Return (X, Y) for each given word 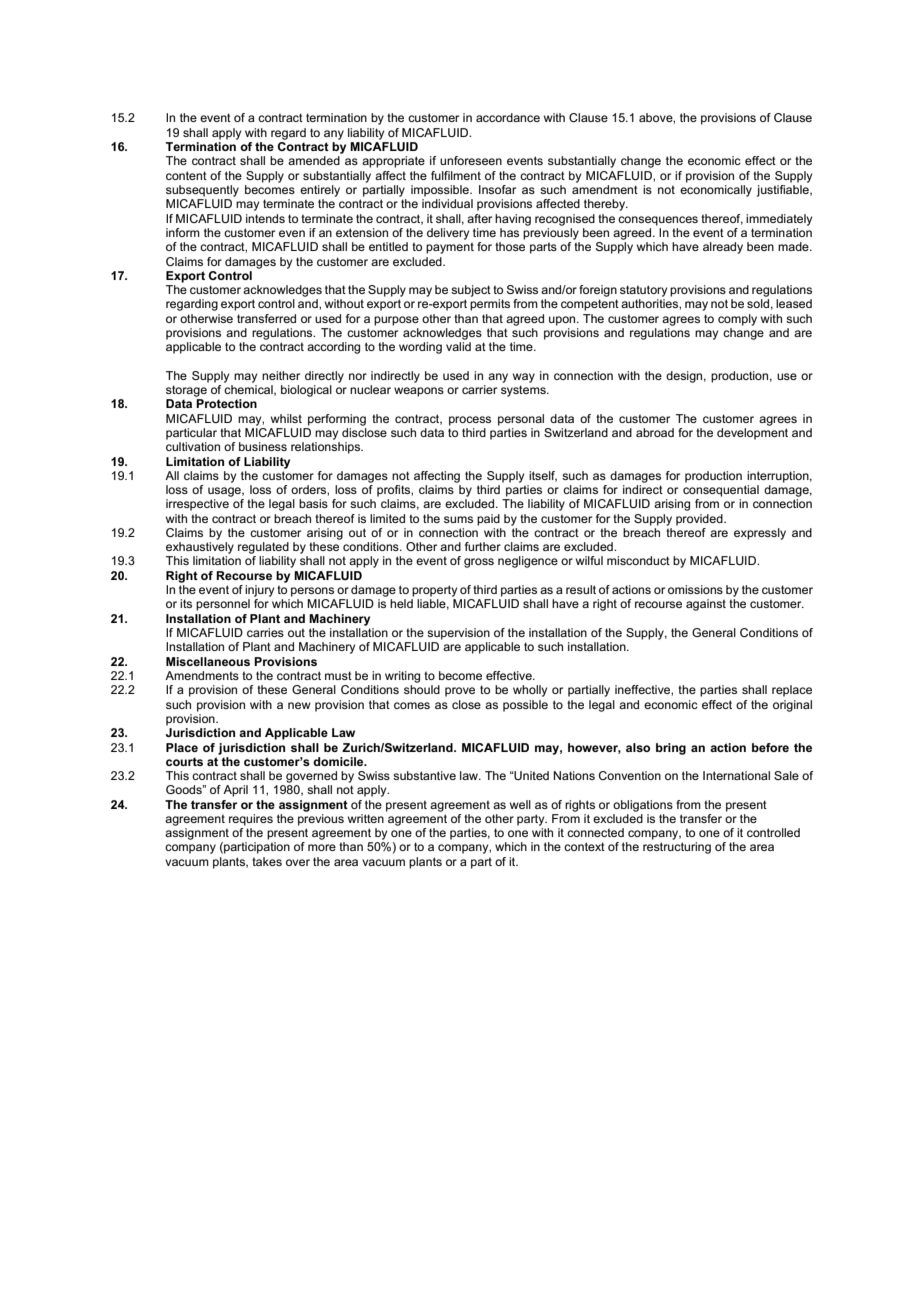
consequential (721, 491)
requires (251, 820)
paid (488, 520)
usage (225, 492)
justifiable (784, 191)
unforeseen (471, 160)
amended (314, 160)
